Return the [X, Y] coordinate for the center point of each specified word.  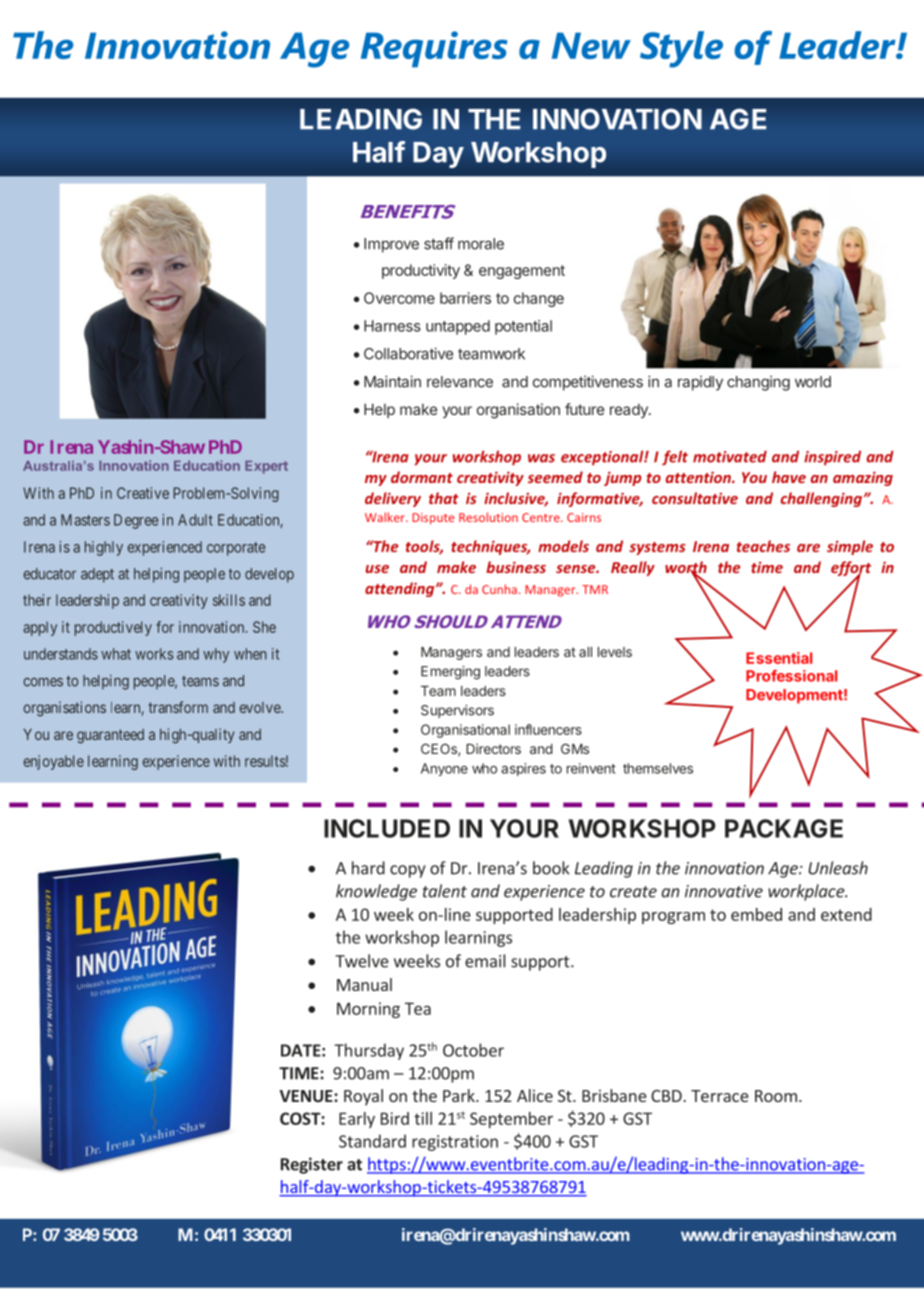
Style [681, 49]
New [591, 45]
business [516, 567]
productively [113, 628]
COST [301, 1118]
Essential [779, 658]
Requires [434, 49]
